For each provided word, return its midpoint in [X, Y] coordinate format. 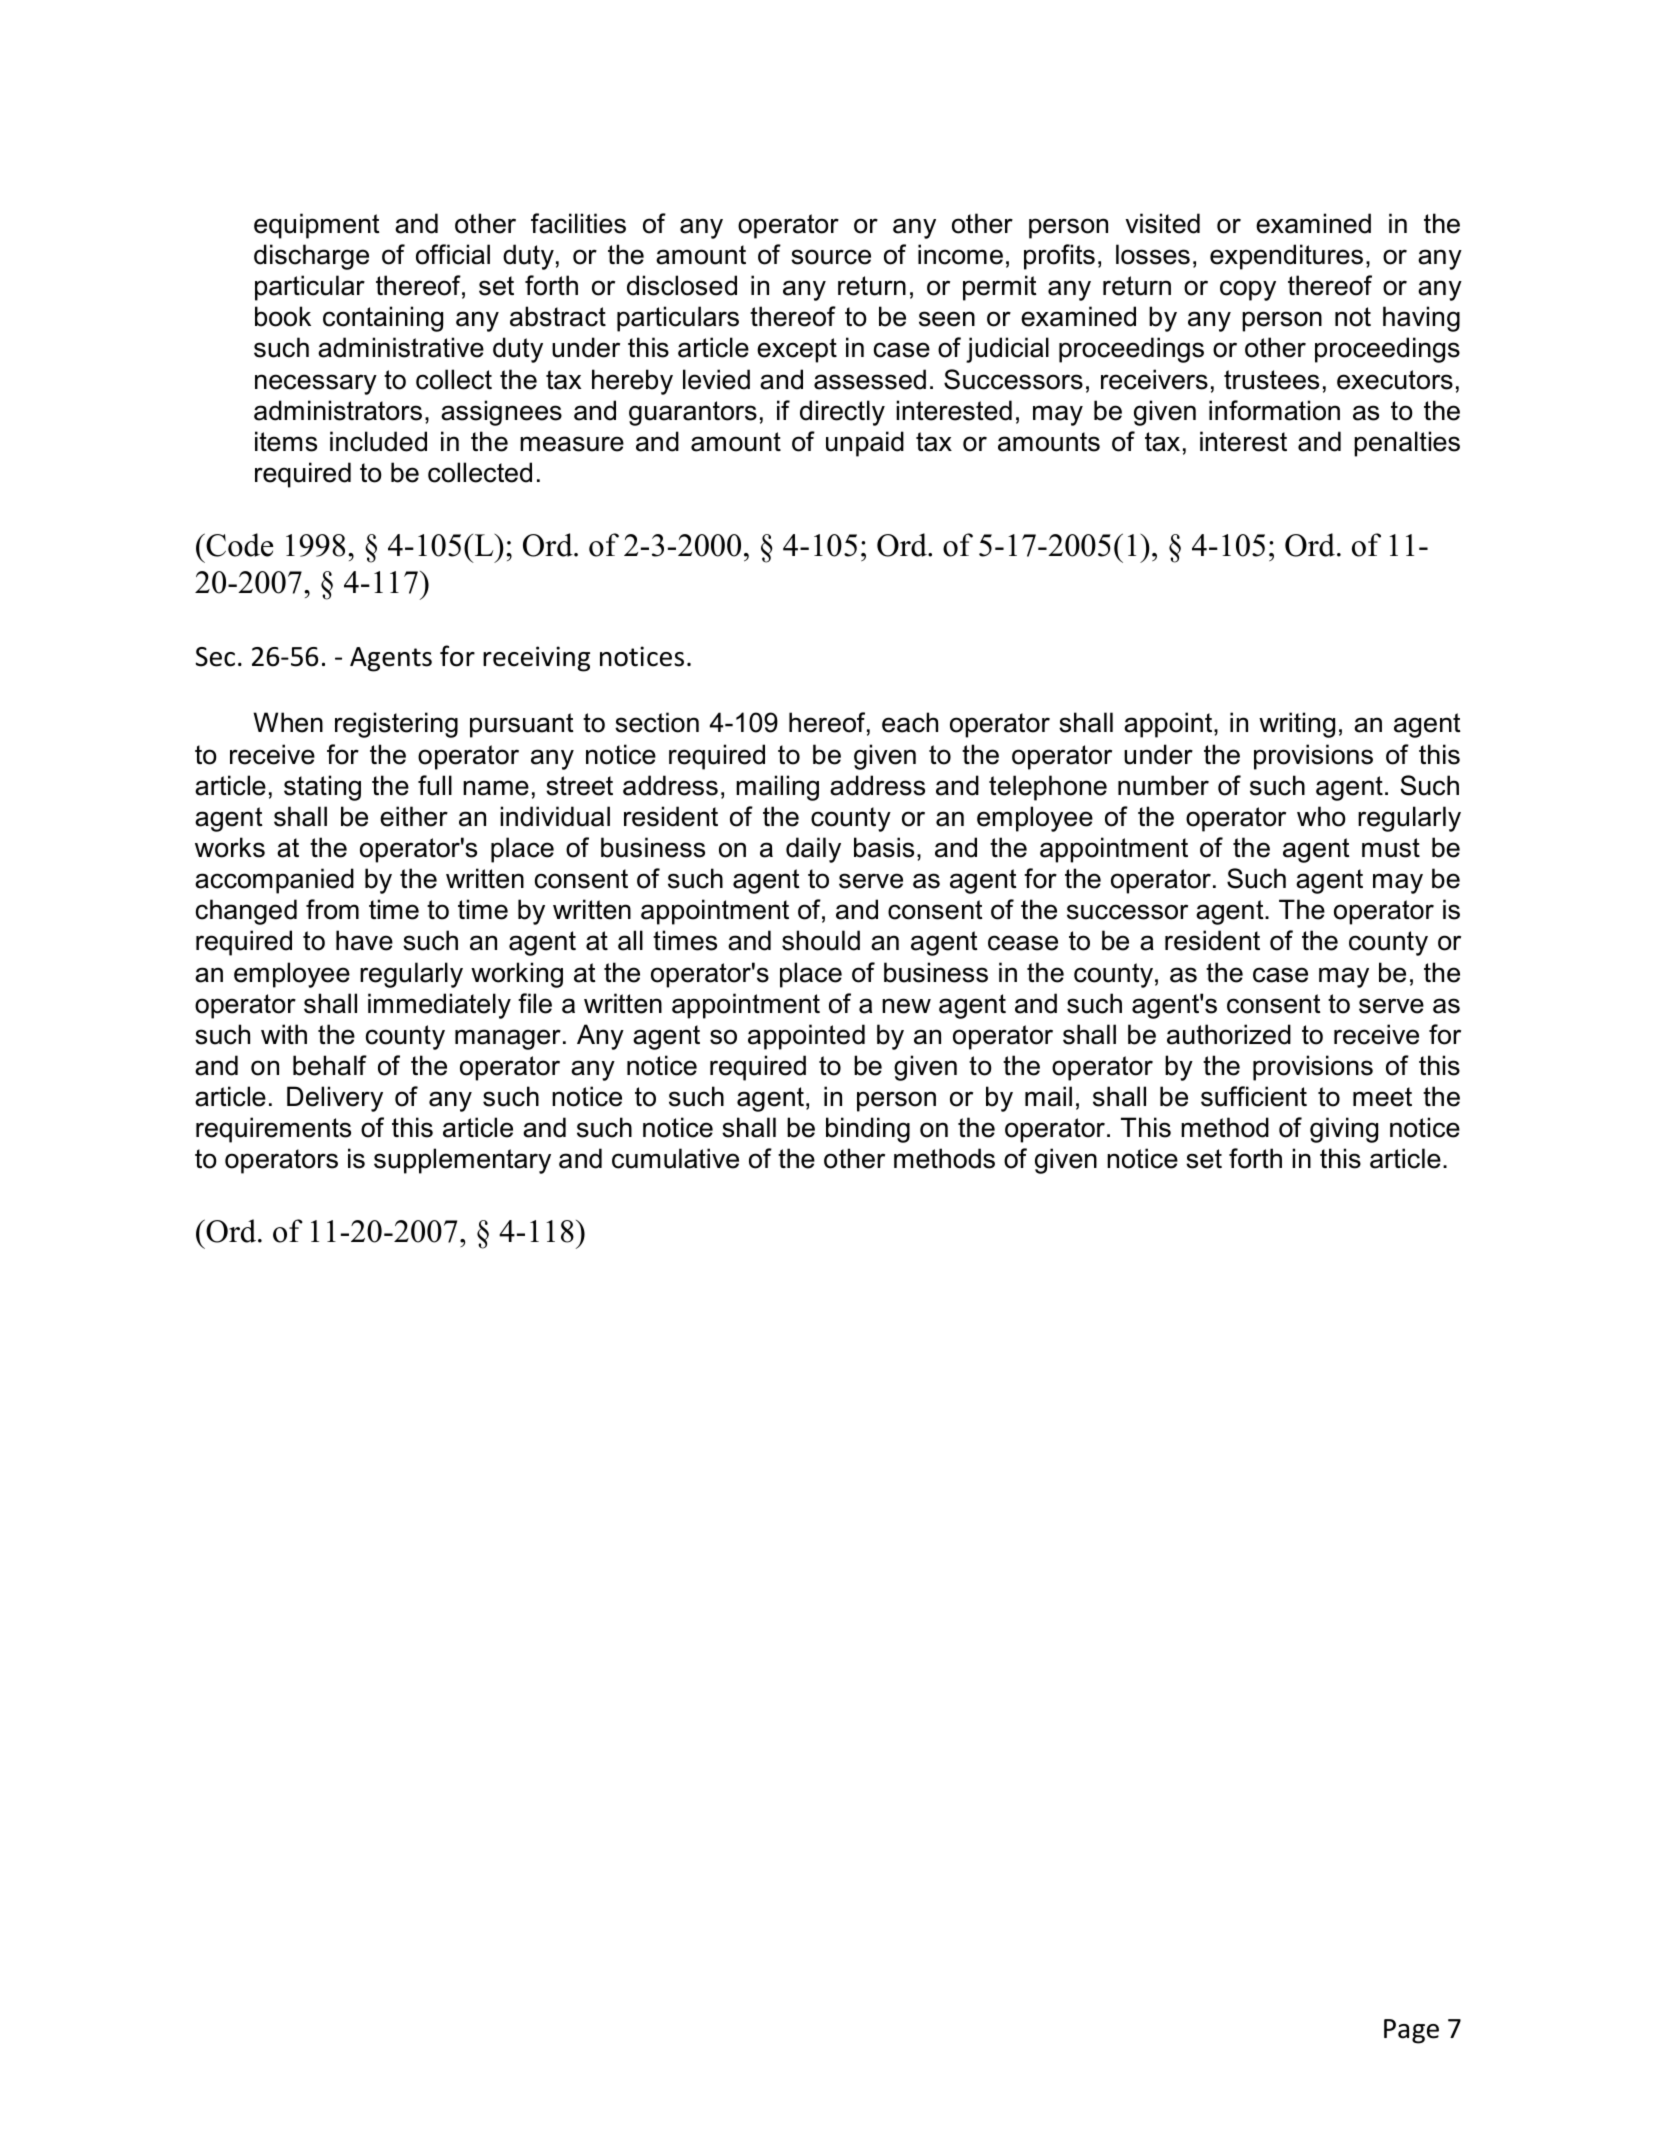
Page [1411, 2031]
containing [383, 319]
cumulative [675, 1158]
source [831, 257]
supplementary [462, 1161]
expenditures [1286, 257]
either [414, 816]
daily [813, 850]
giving [1344, 1130]
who [1321, 816]
